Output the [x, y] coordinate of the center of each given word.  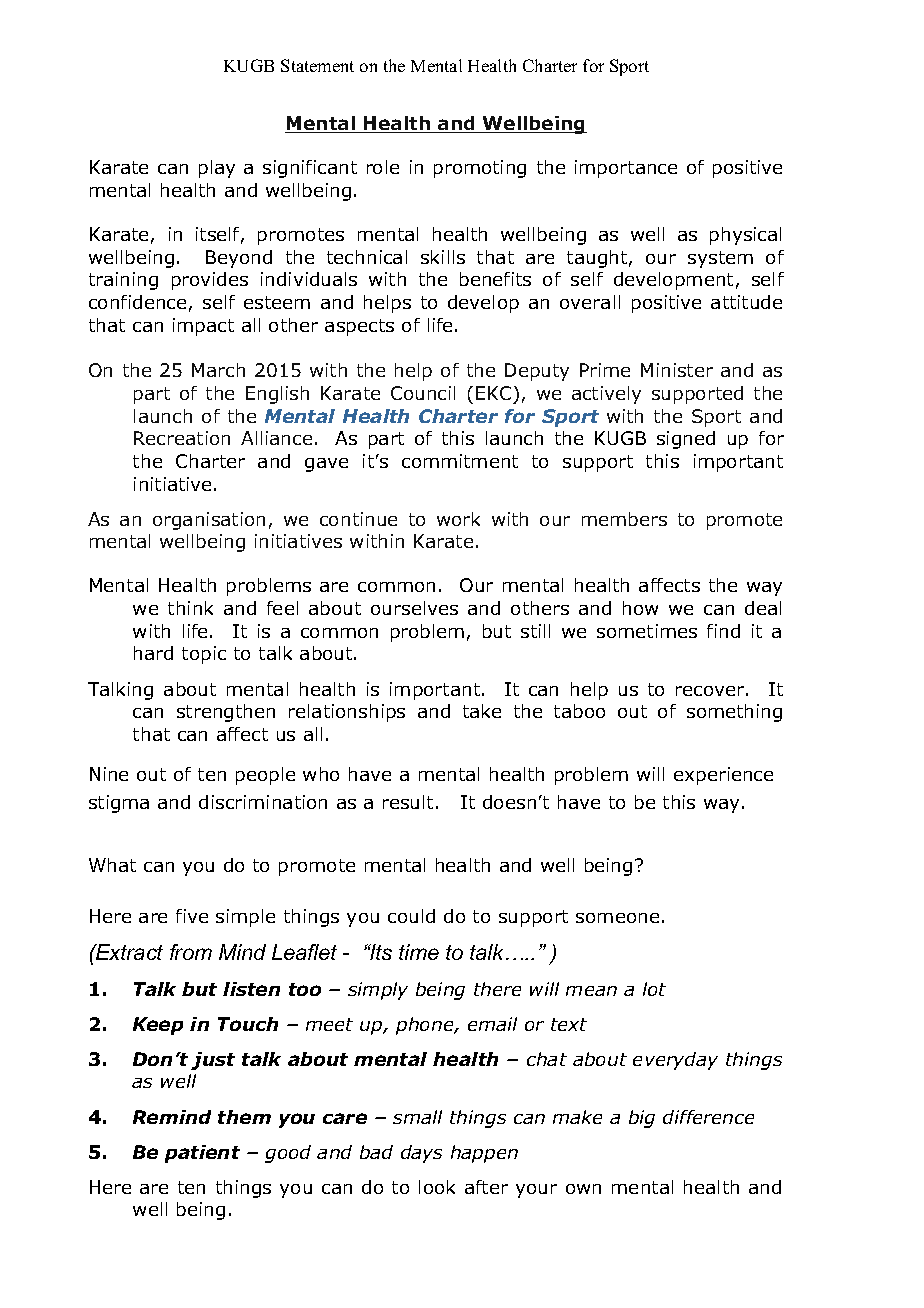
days [421, 1154]
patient [202, 1154]
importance [626, 169]
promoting [480, 169]
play [217, 169]
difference [708, 1117]
